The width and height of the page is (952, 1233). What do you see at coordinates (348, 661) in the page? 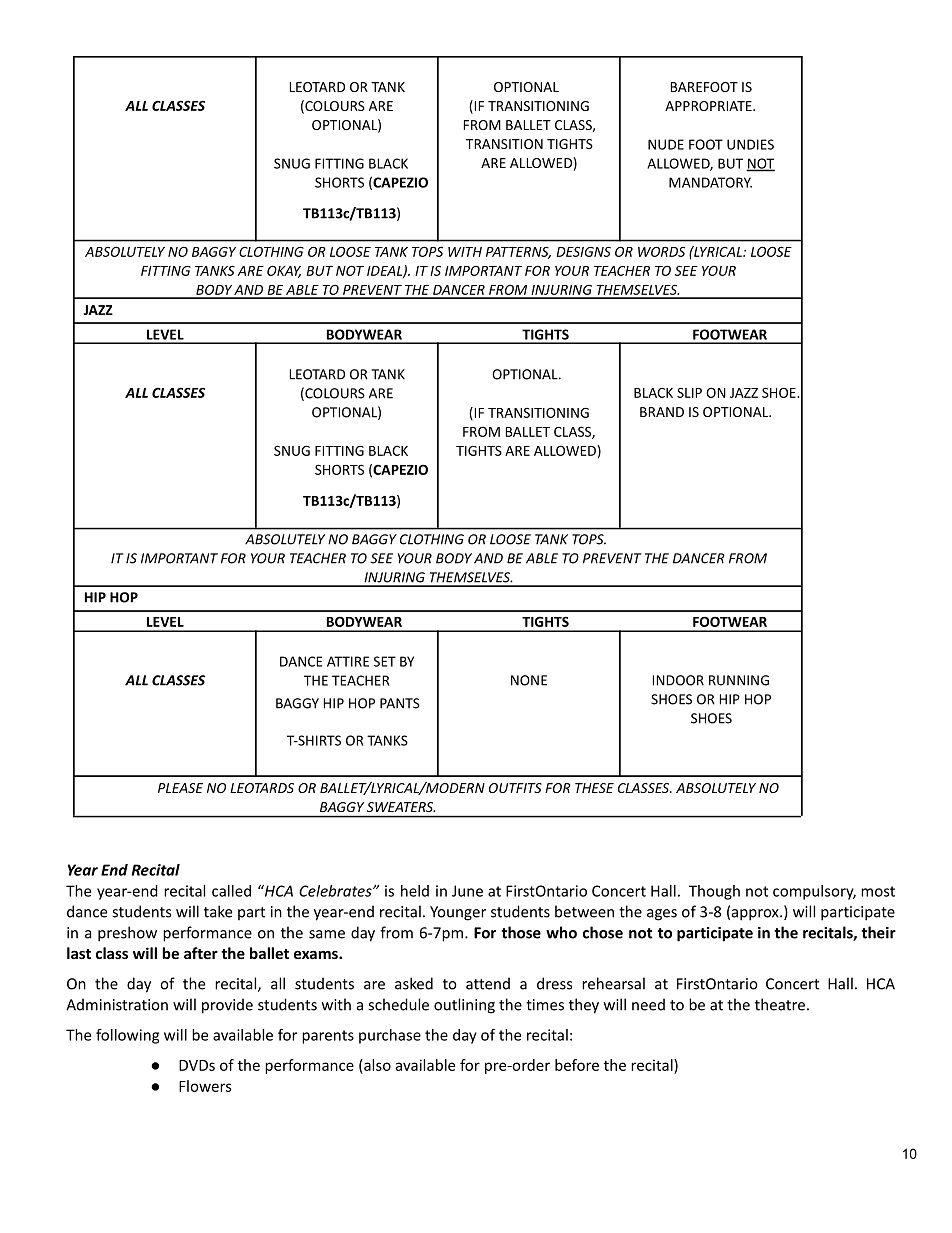
I see `ATTIRE` at bounding box center [348, 661].
